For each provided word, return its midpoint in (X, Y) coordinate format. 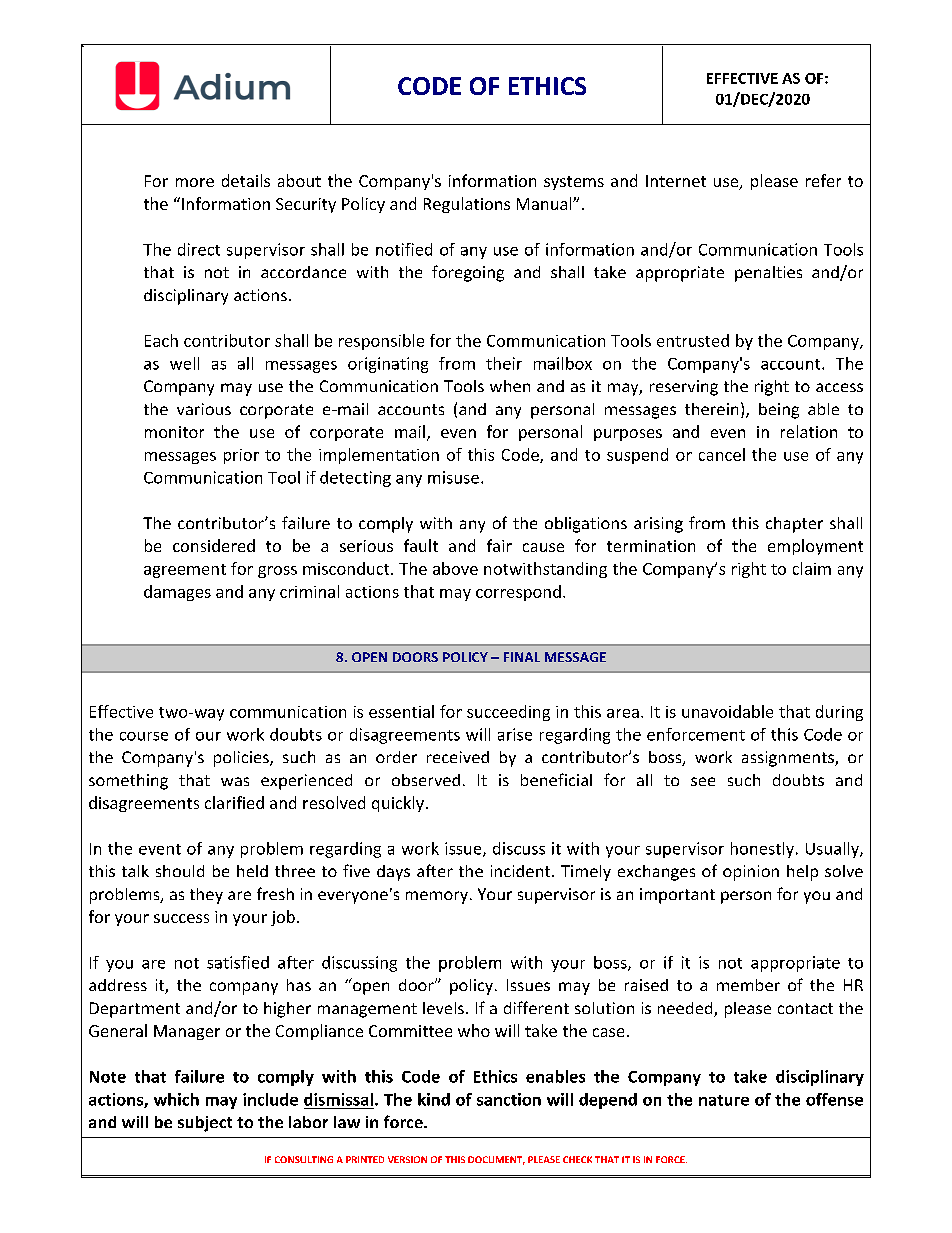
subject (205, 1124)
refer (823, 180)
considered (214, 545)
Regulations (467, 205)
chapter (794, 525)
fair (499, 545)
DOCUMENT (496, 1160)
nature (724, 1100)
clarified (234, 802)
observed (426, 780)
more (195, 182)
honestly (762, 850)
